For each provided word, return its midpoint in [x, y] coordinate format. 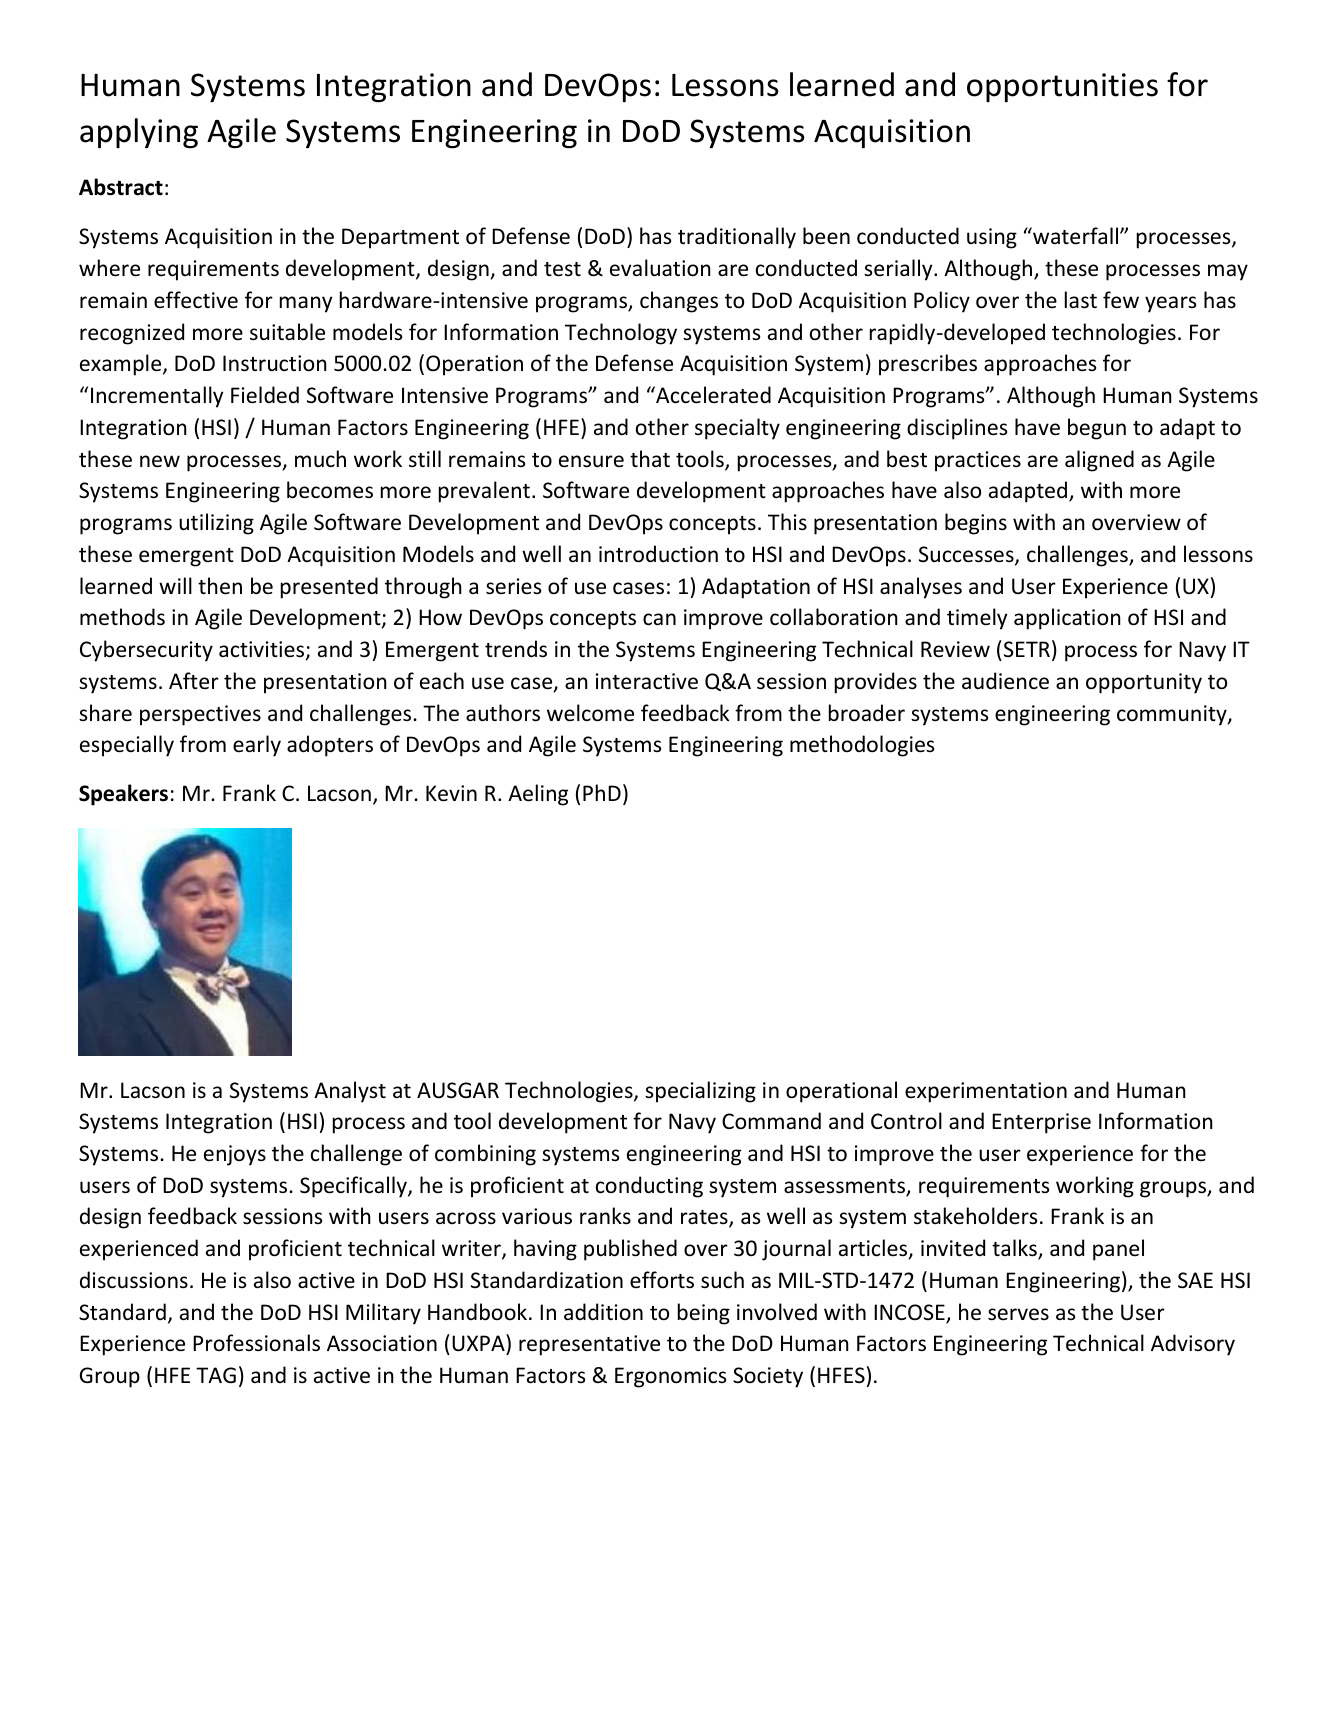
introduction [658, 554]
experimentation [986, 1092]
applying [139, 133]
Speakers [123, 795]
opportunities [1062, 87]
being [704, 1314]
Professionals [256, 1343]
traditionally [737, 238]
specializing [700, 1092]
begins [976, 524]
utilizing [216, 524]
